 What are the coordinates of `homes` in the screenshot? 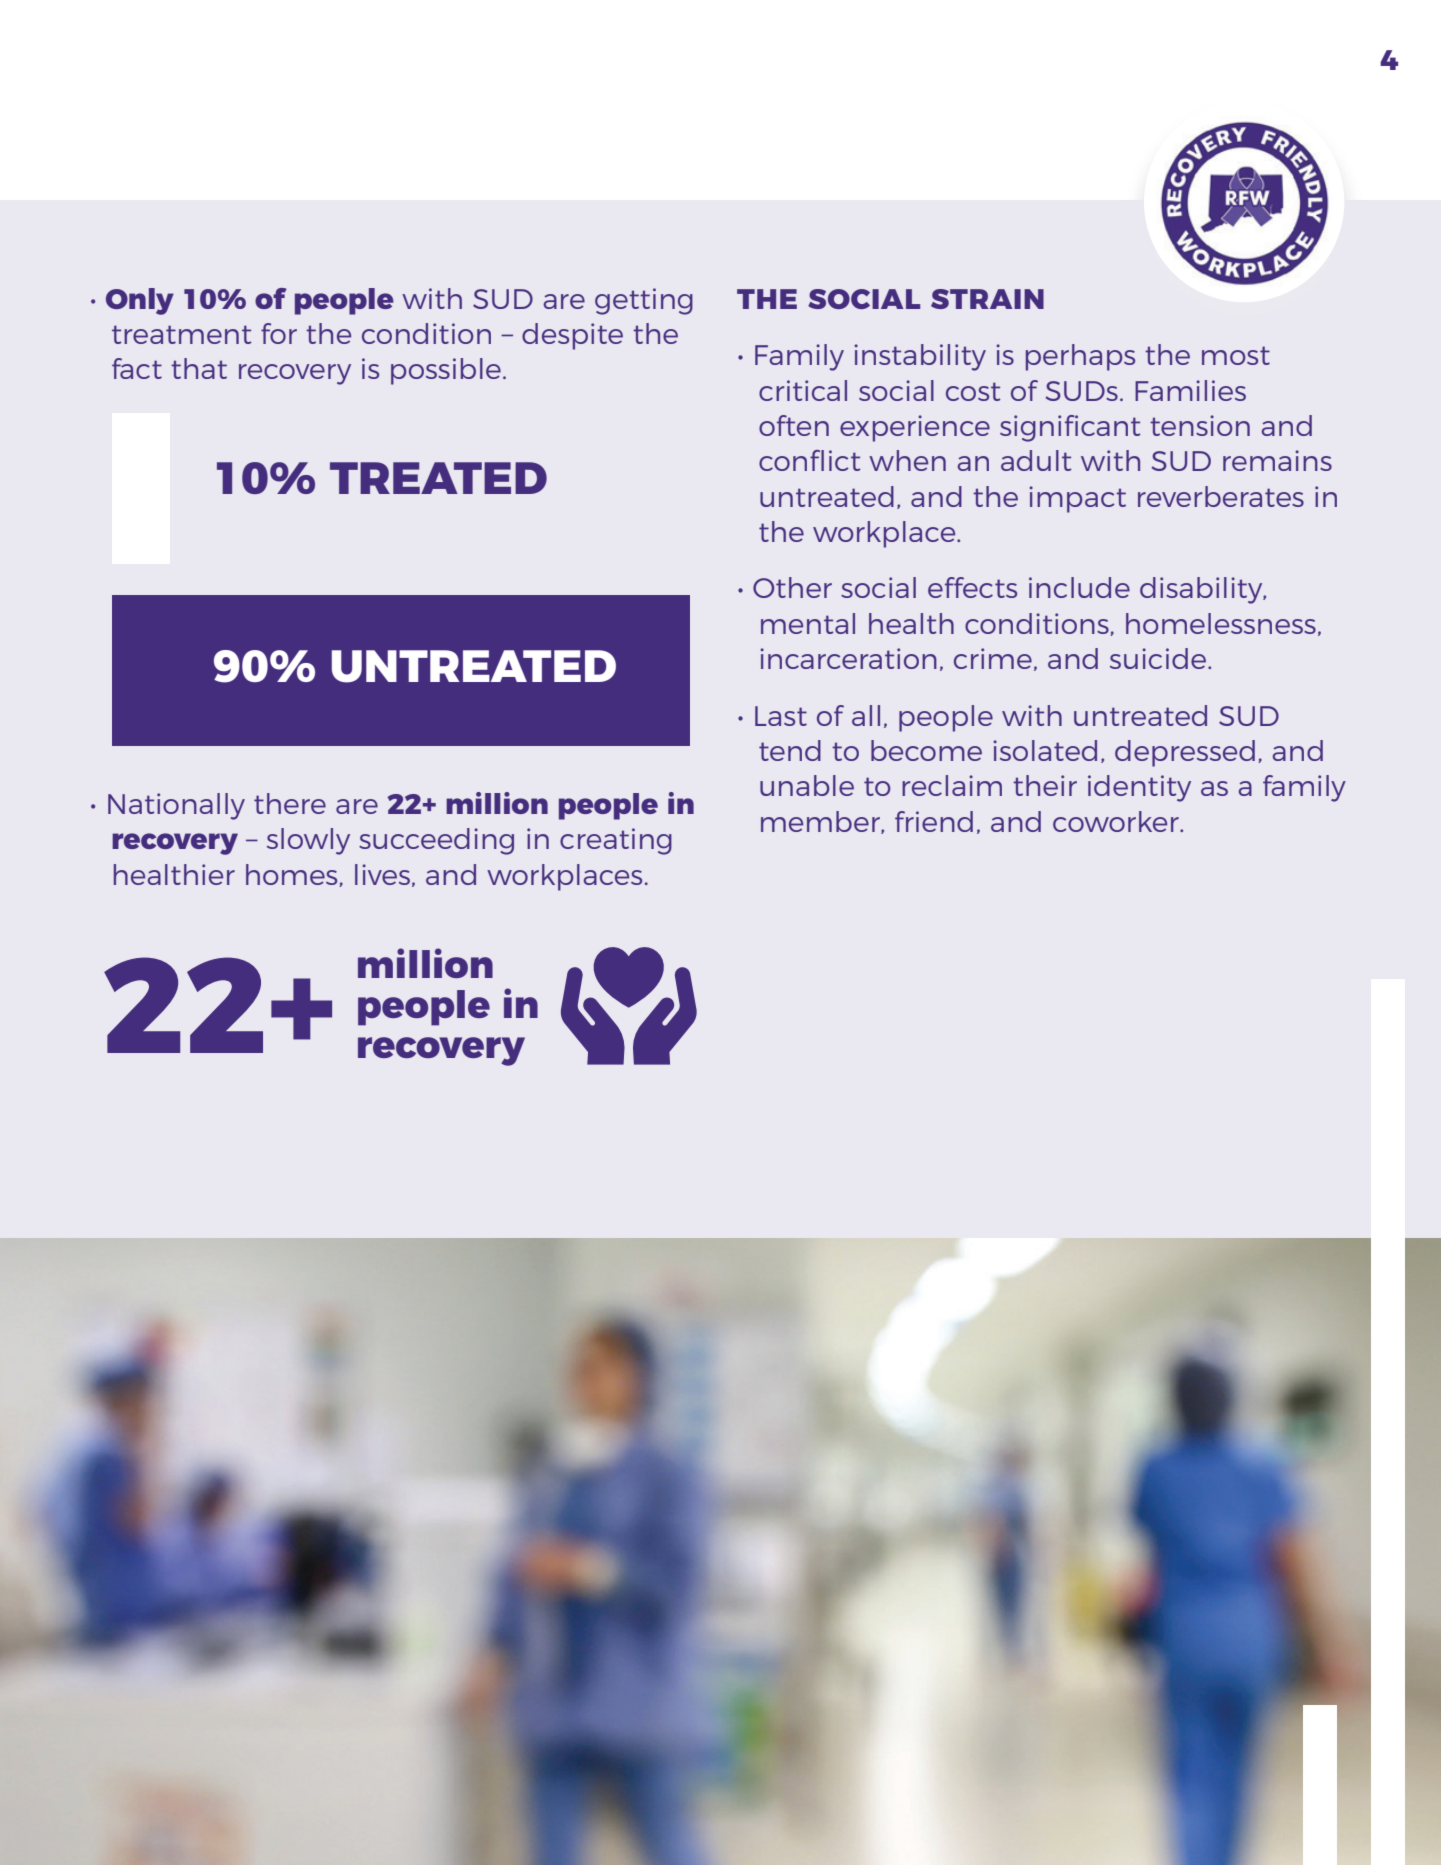 It's located at (293, 875).
